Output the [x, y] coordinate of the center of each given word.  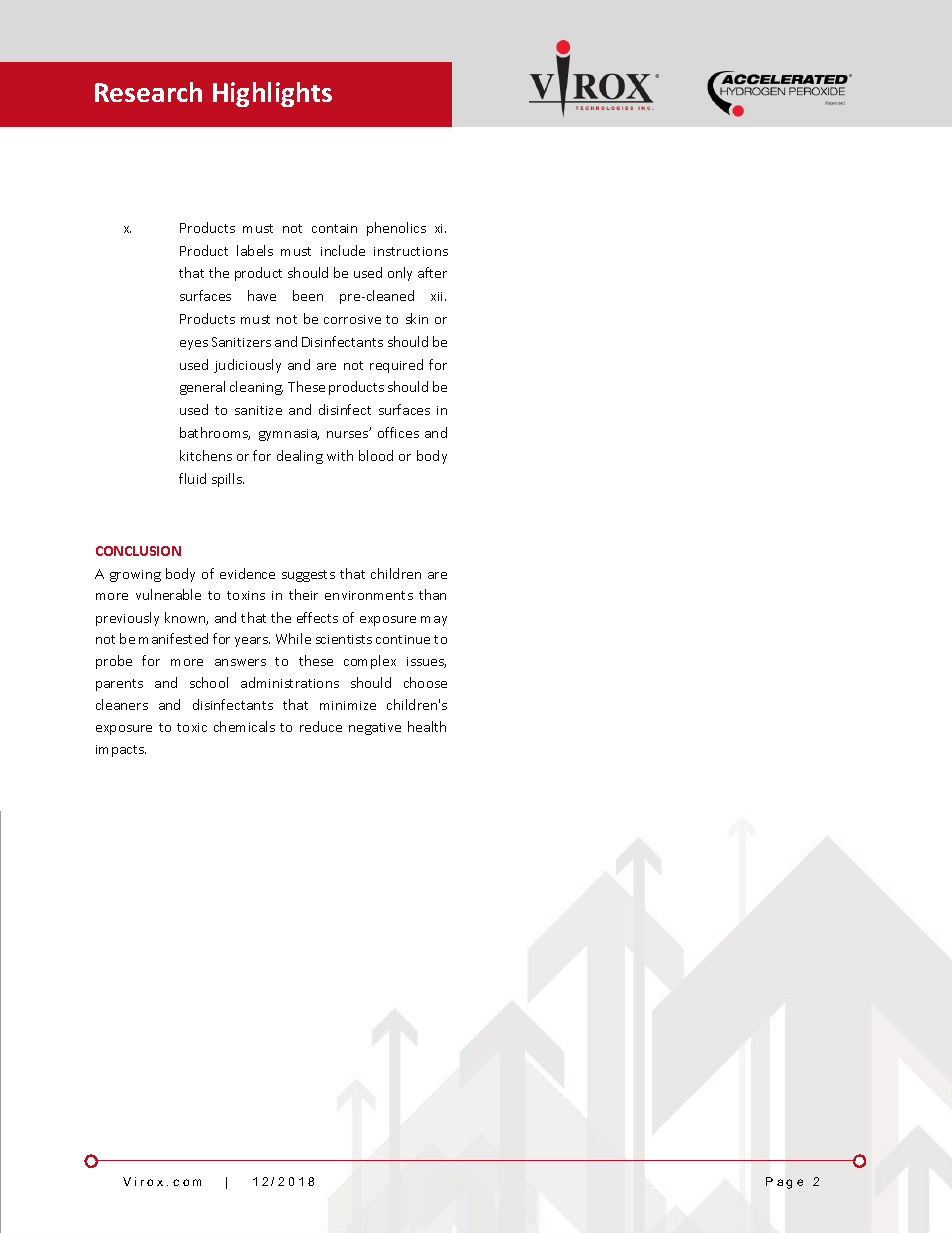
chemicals [244, 726]
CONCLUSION [138, 551]
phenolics [396, 229]
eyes [194, 345]
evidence [247, 573]
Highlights [272, 94]
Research [148, 92]
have [262, 295]
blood [376, 455]
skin [417, 318]
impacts [121, 751]
